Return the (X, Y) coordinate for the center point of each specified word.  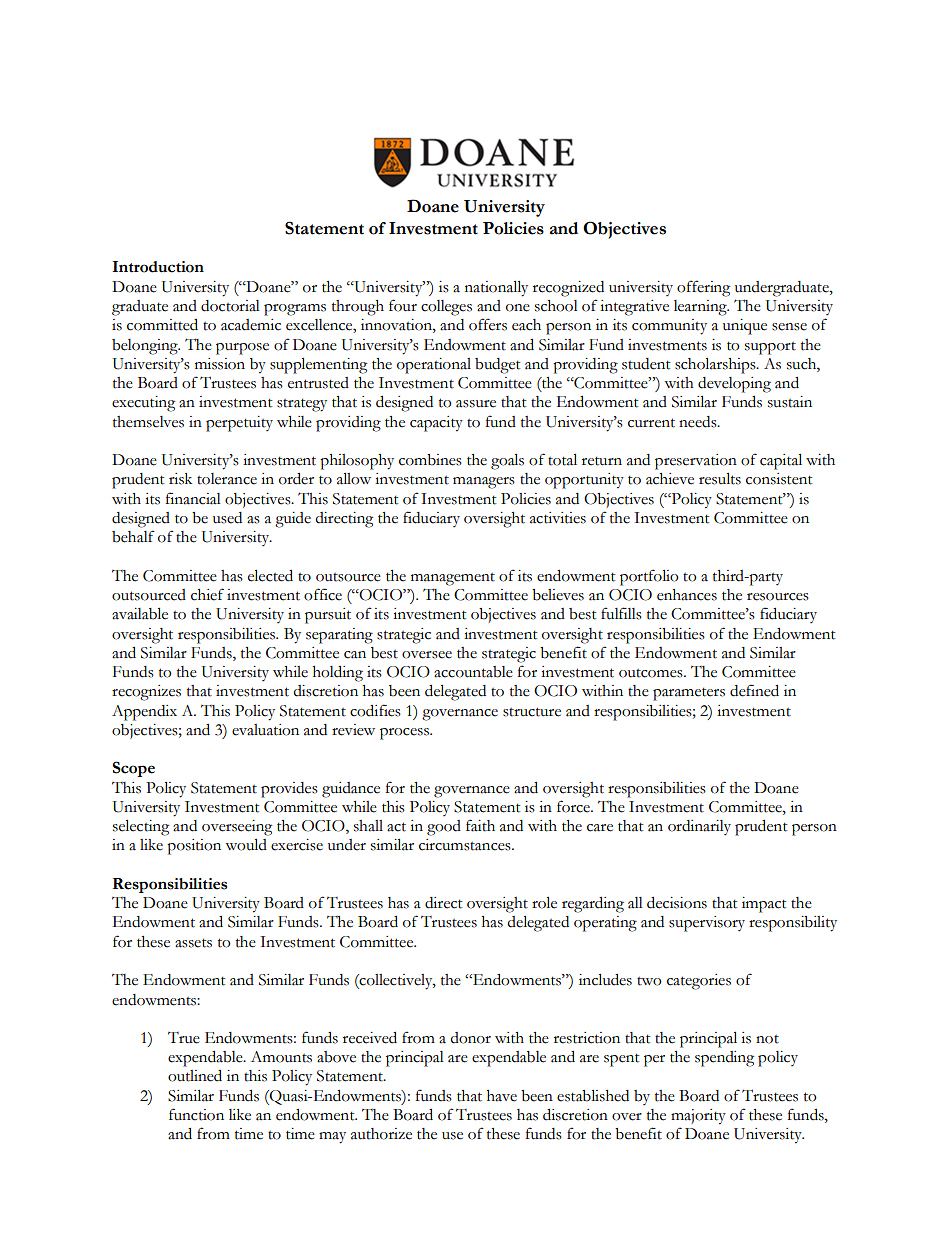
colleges (446, 308)
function (196, 1114)
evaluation (265, 730)
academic (251, 325)
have (502, 1096)
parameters (689, 694)
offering (703, 288)
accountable (473, 672)
